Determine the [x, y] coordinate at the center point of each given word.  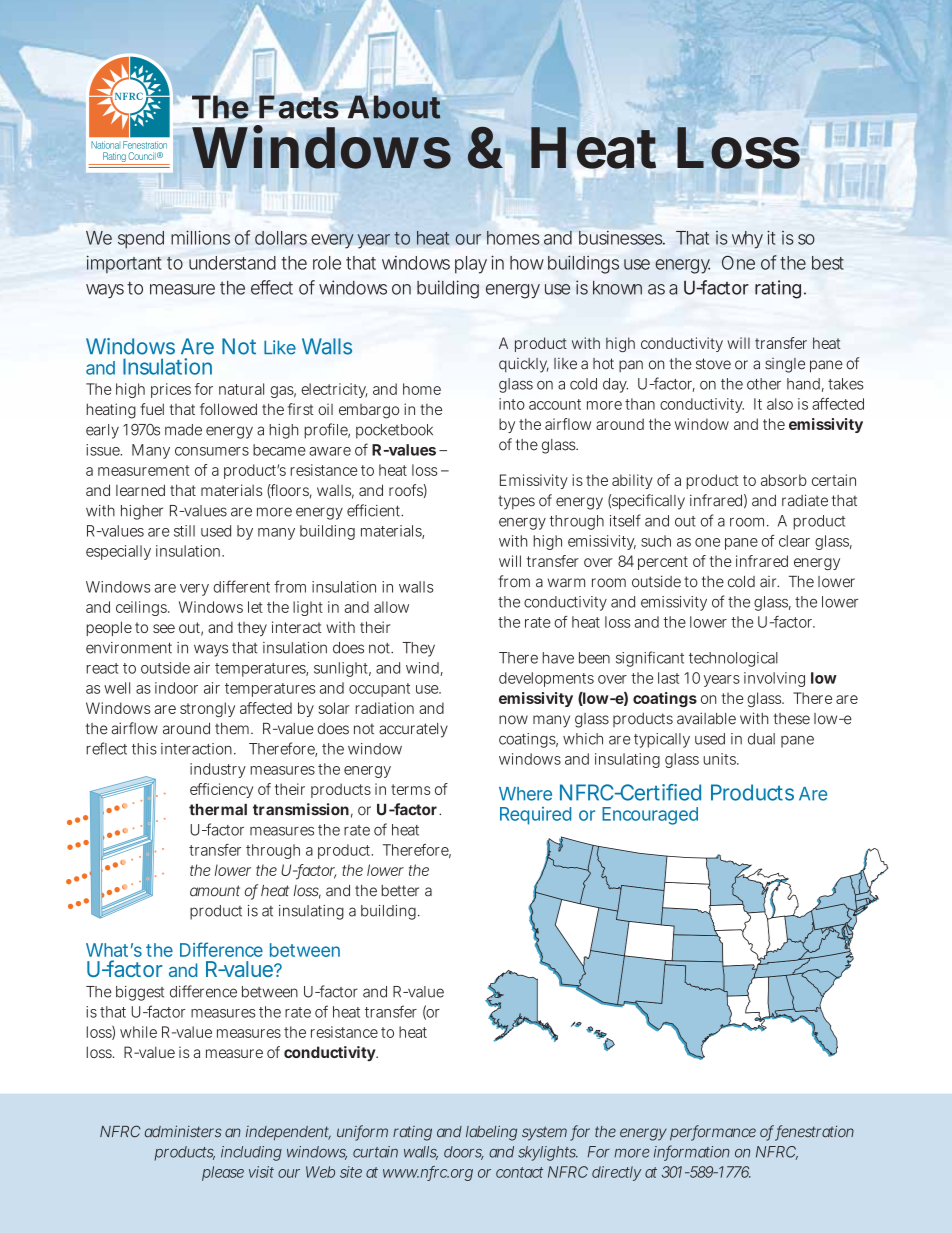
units [720, 759]
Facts [299, 107]
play [471, 265]
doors [464, 1153]
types [516, 502]
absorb [784, 480]
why [747, 240]
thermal [218, 810]
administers [183, 1131]
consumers [212, 451]
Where [525, 794]
